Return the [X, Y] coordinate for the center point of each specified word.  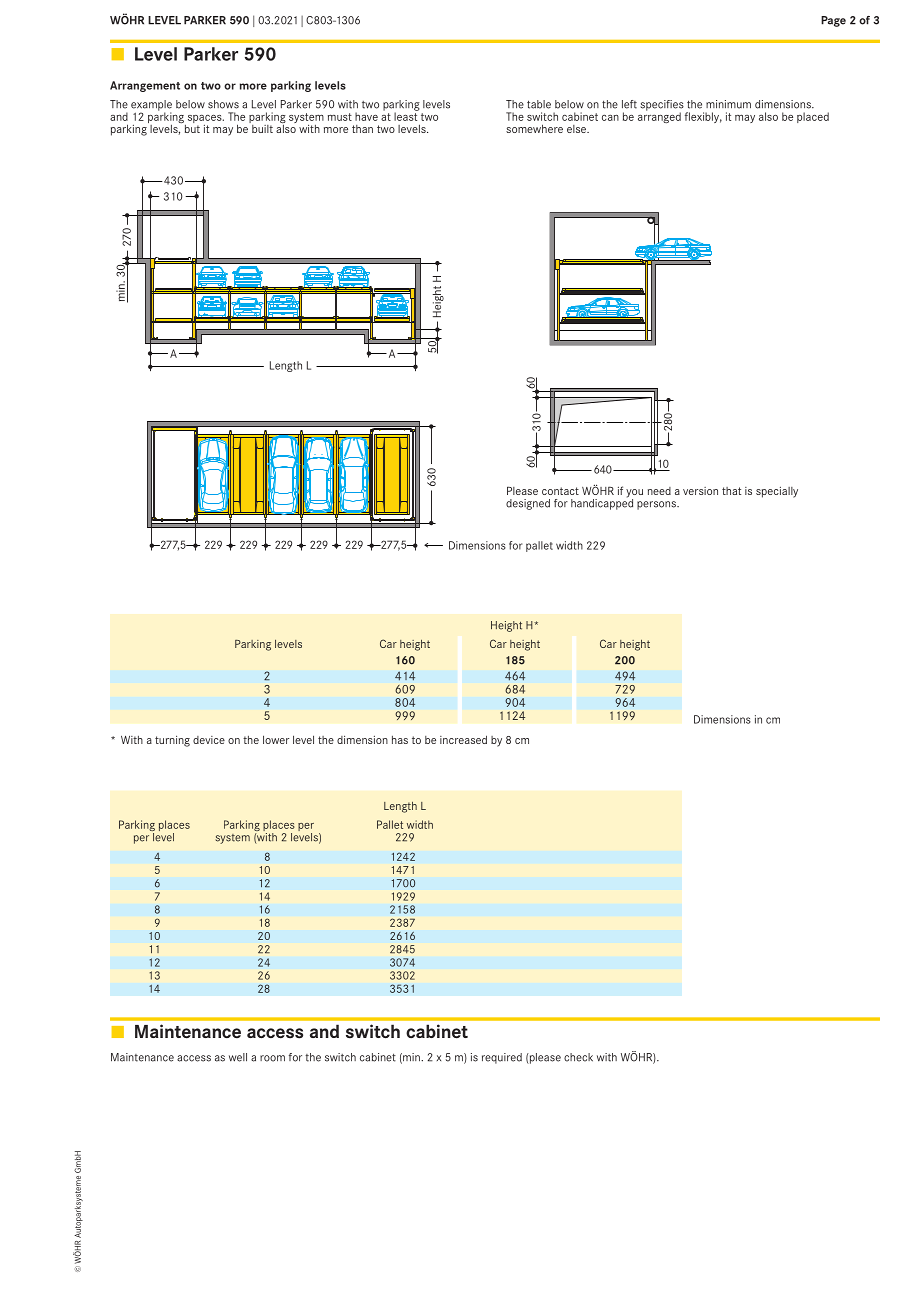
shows [223, 104]
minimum [728, 104]
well [238, 1057]
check [578, 1057]
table [539, 104]
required [502, 1058]
